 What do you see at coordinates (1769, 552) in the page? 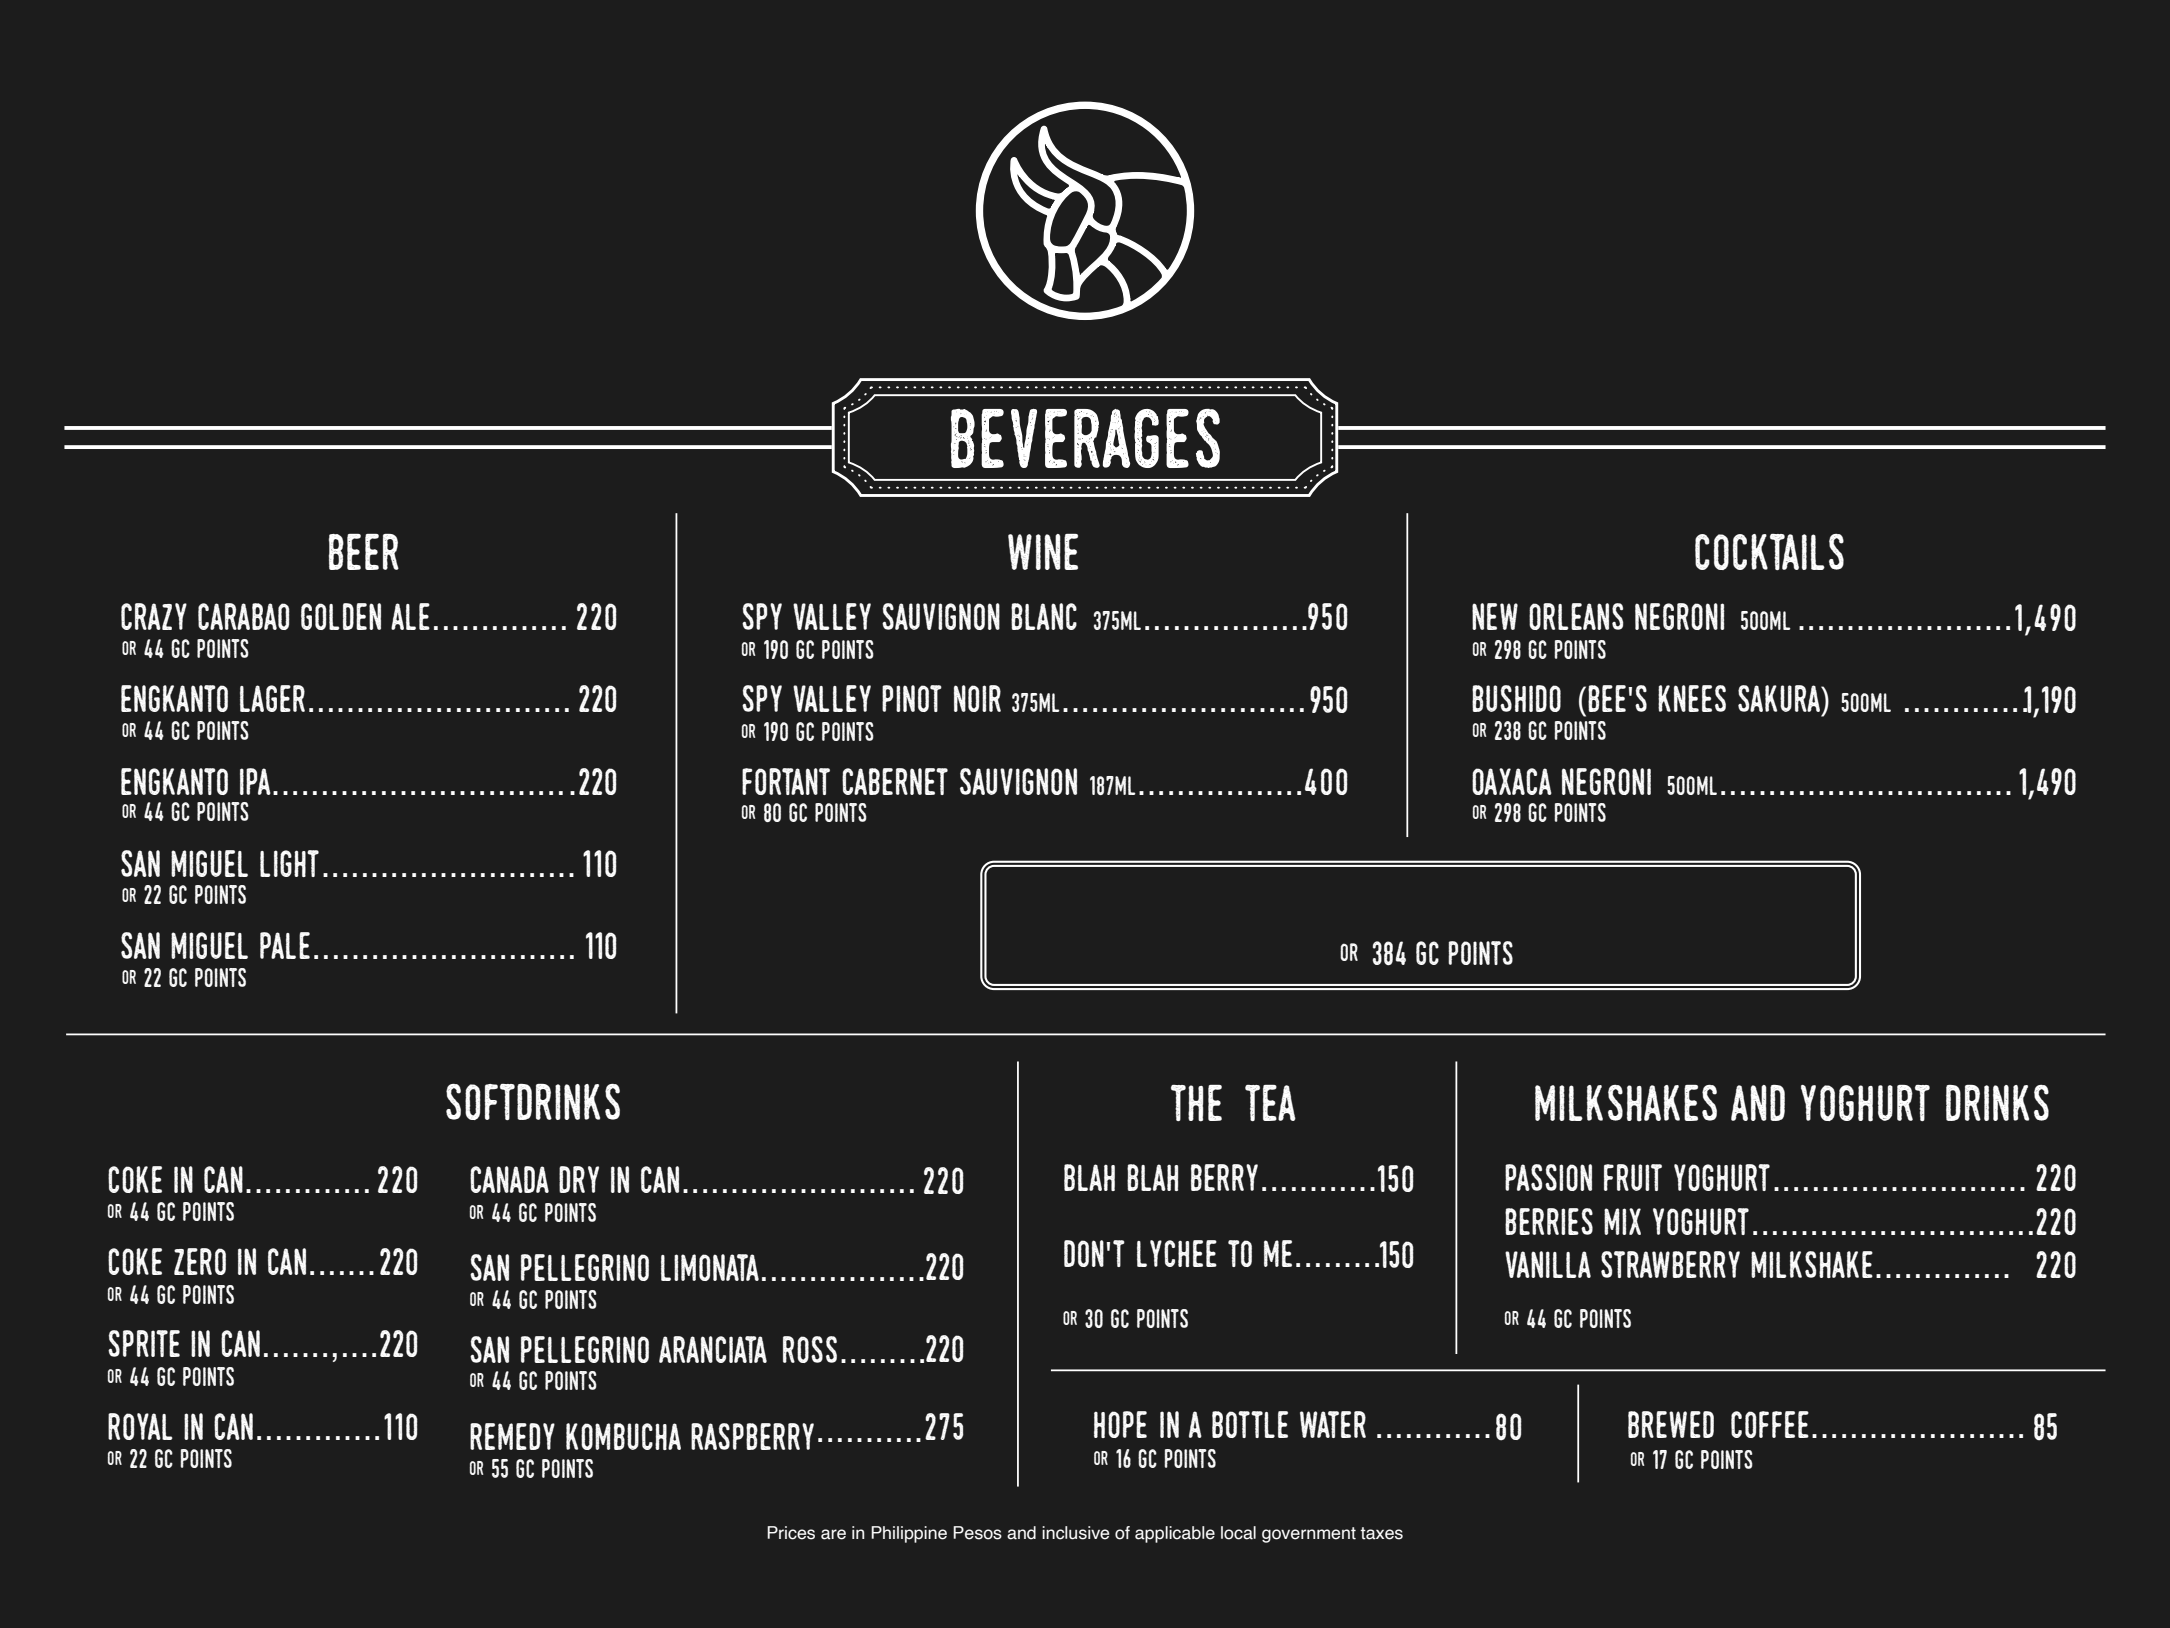
I see `cocktails` at bounding box center [1769, 552].
